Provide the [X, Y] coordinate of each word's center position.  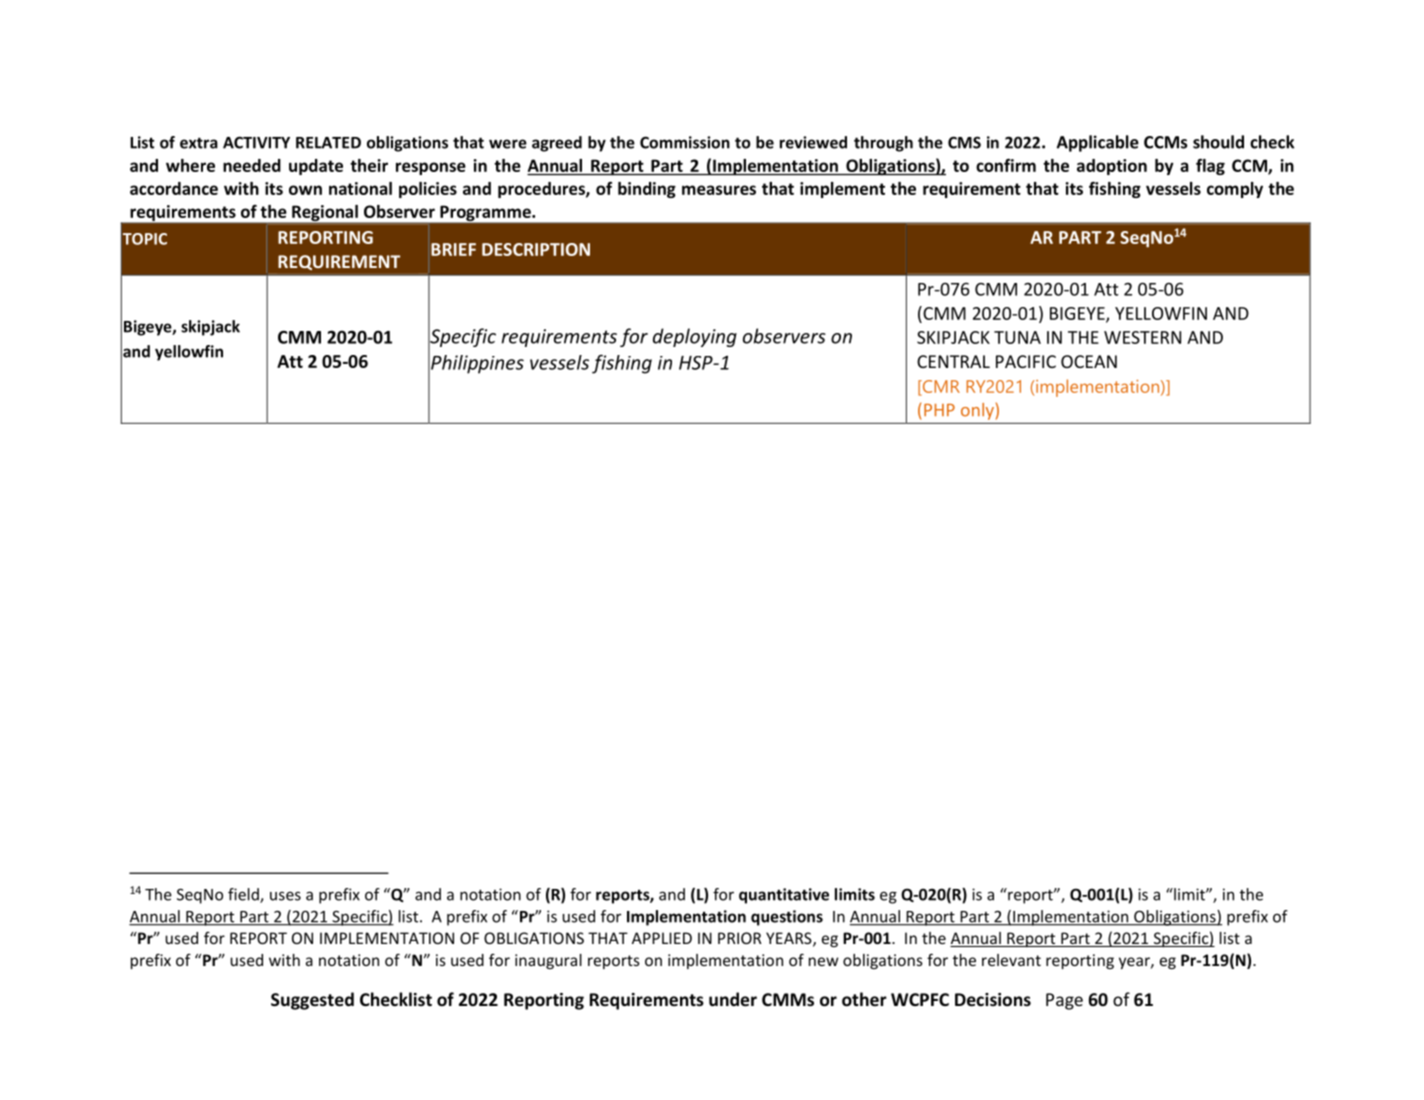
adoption [1112, 167]
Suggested [312, 1001]
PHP [939, 410]
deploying [695, 337]
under [733, 999]
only [977, 411]
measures [719, 190]
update [316, 167]
